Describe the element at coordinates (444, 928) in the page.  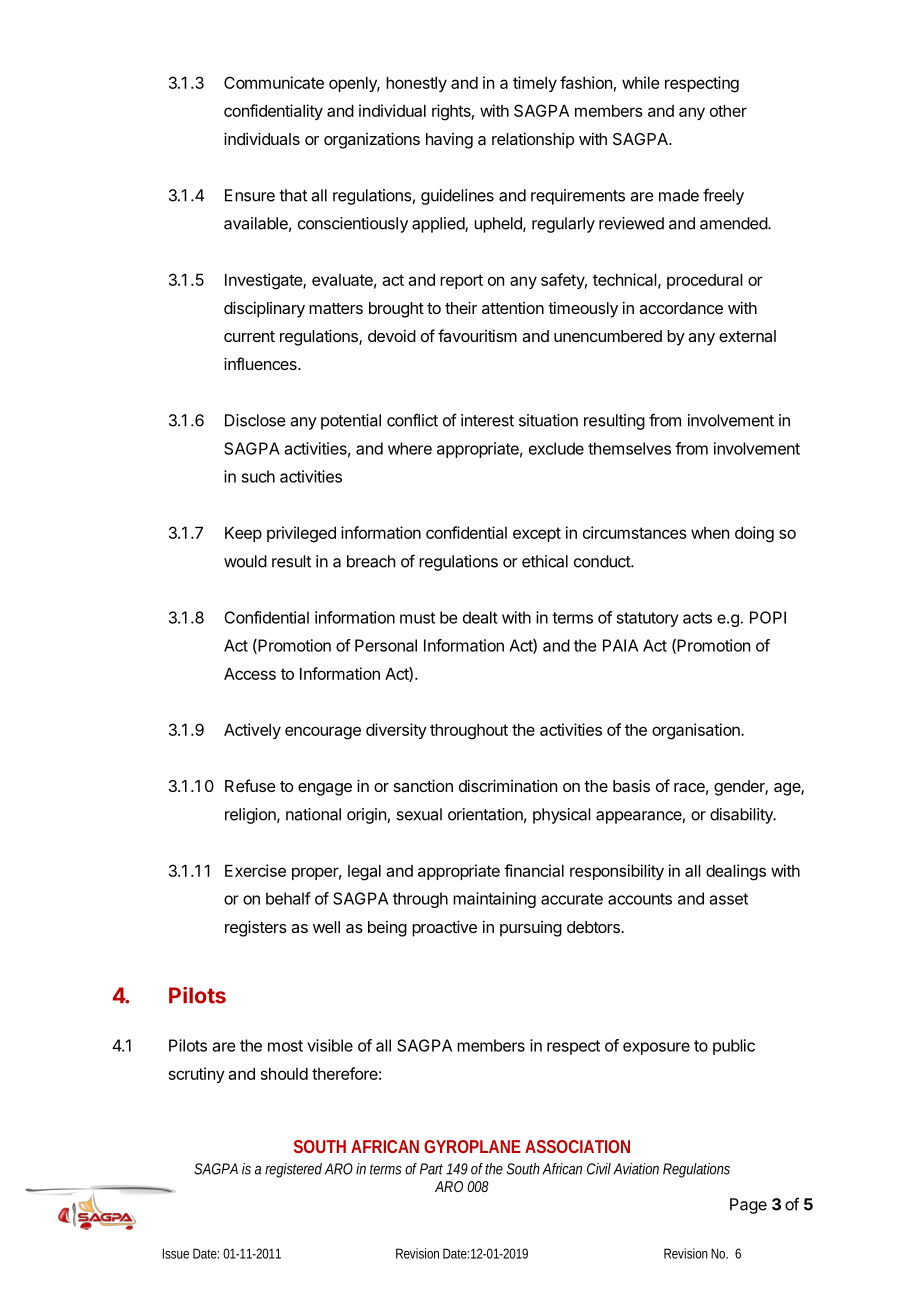
I see `proactive` at that location.
